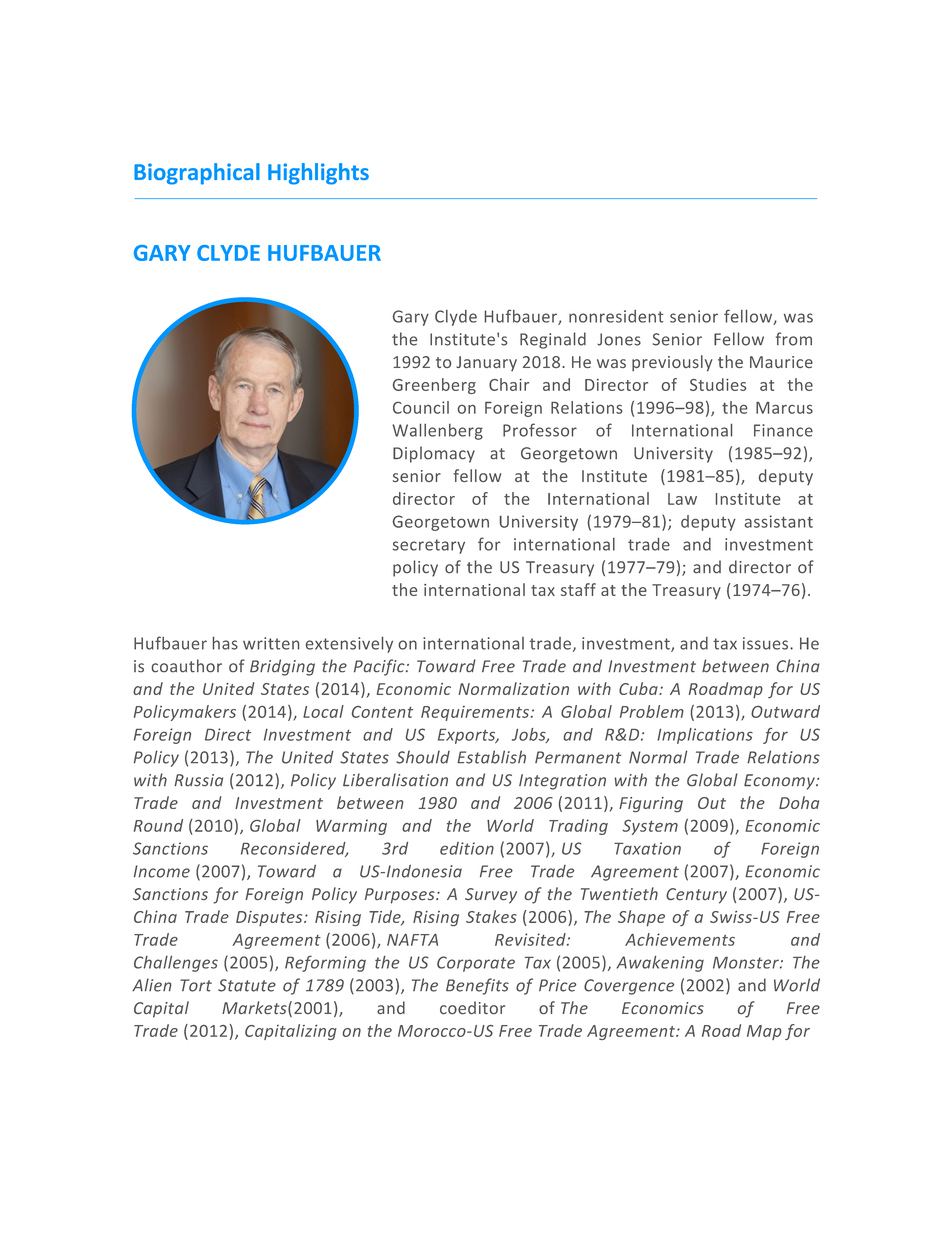  Describe the element at coordinates (318, 174) in the screenshot. I see `Highlights` at that location.
